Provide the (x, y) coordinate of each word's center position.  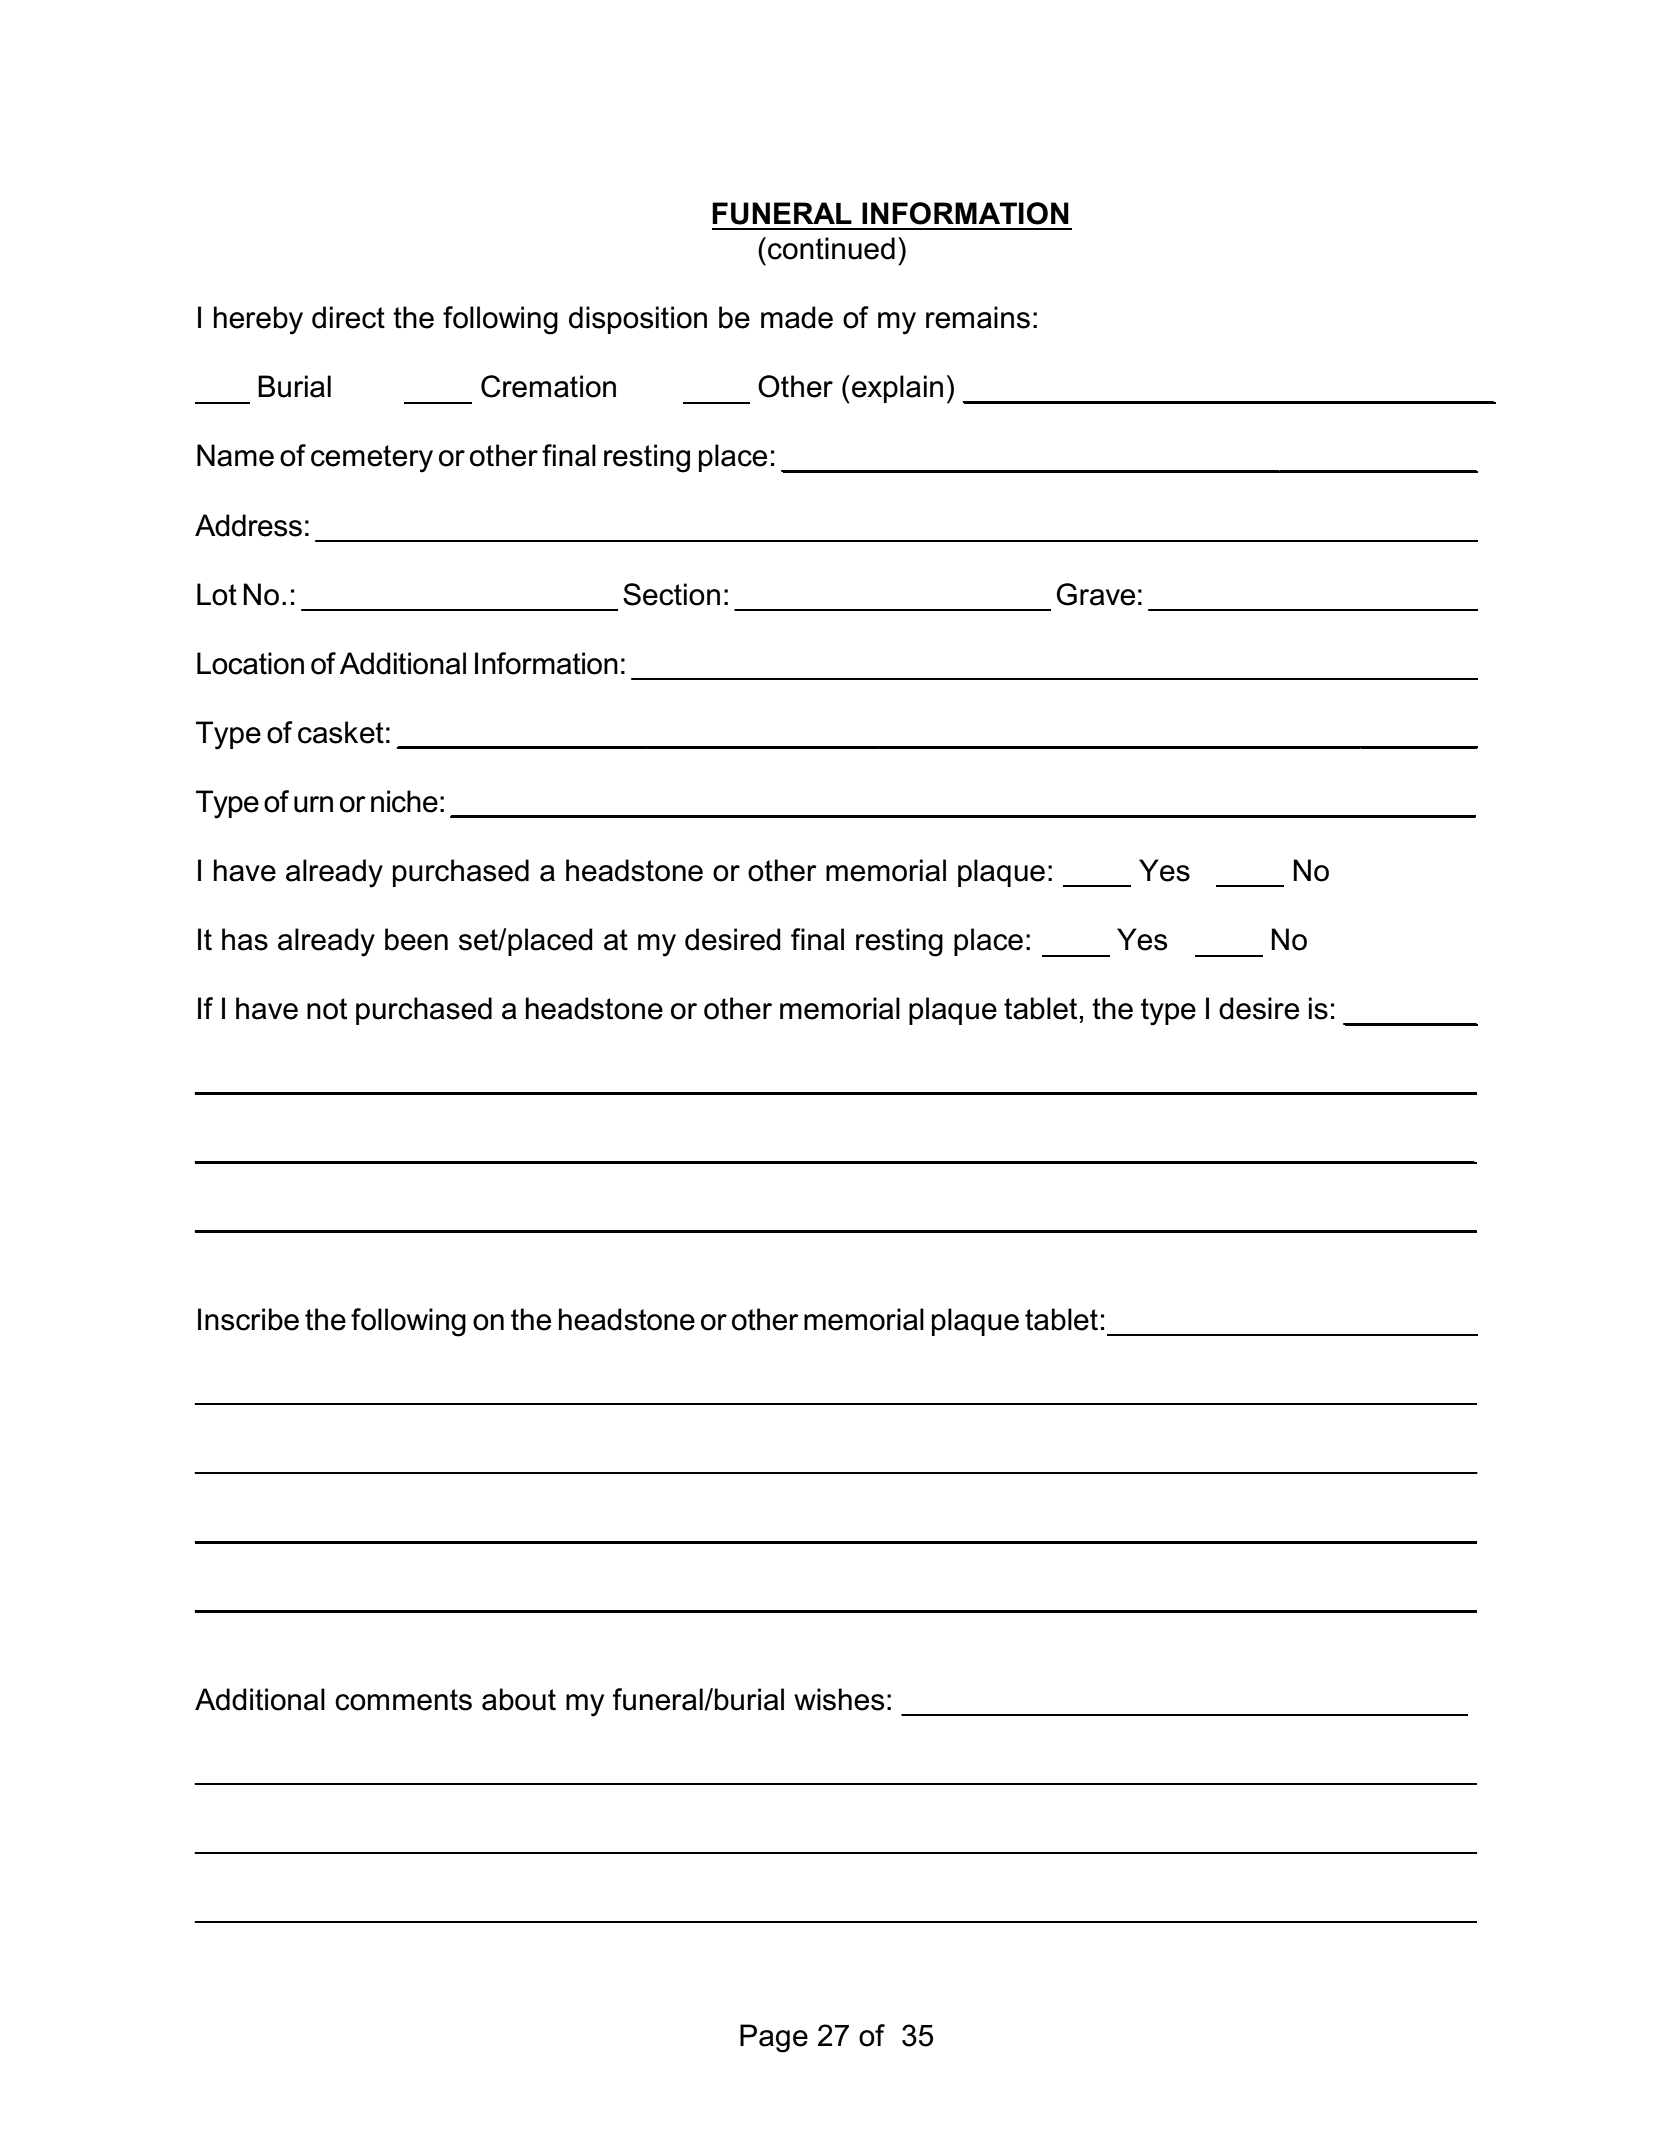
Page (774, 2038)
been (416, 939)
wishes (839, 1699)
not (327, 1009)
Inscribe (248, 1319)
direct (348, 317)
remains (978, 317)
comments (403, 1700)
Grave (1095, 594)
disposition (638, 320)
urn (313, 804)
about (519, 1699)
